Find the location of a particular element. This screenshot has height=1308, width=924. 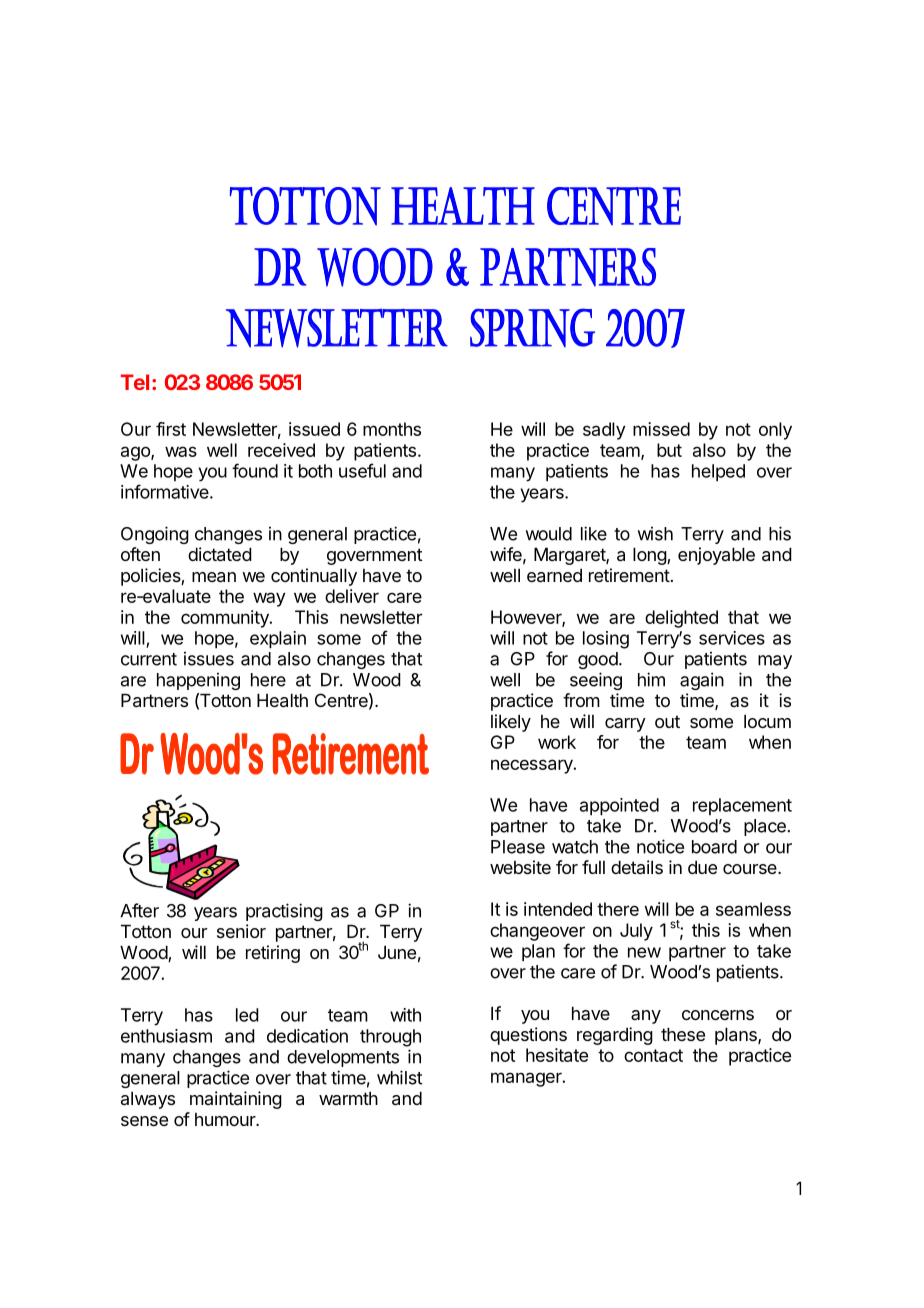

contact is located at coordinates (653, 1055).
